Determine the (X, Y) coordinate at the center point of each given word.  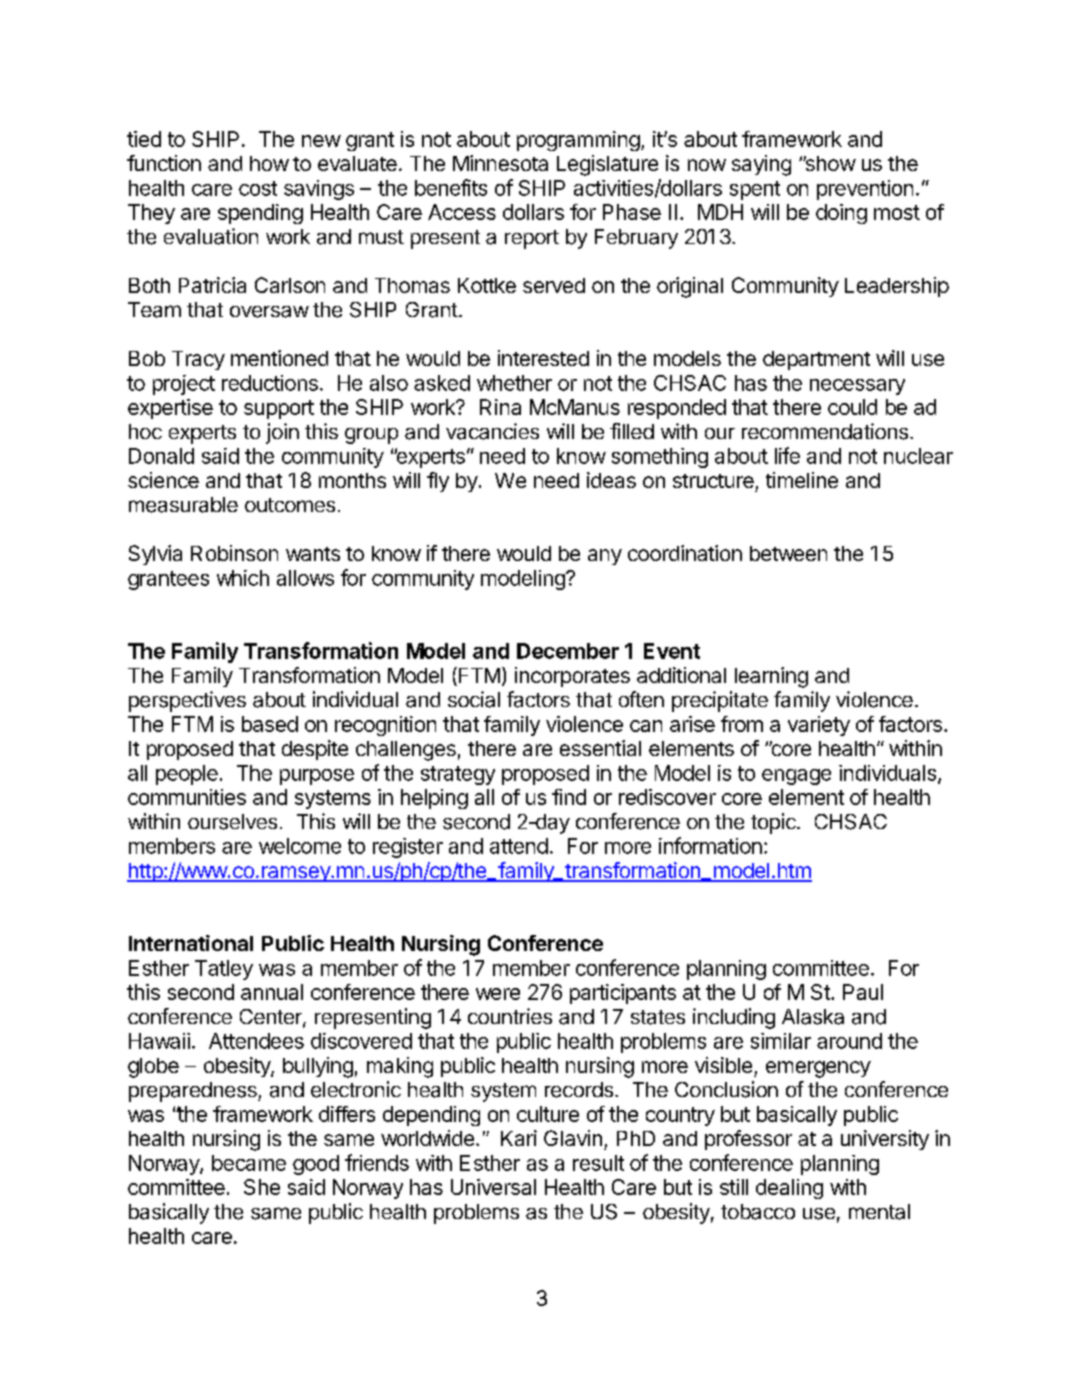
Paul (863, 992)
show (829, 163)
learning (771, 677)
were (498, 994)
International (191, 943)
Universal (493, 1187)
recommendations (825, 431)
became (249, 1163)
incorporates (572, 677)
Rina (500, 407)
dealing (789, 1189)
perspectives (187, 701)
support (279, 409)
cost (258, 188)
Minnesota (500, 163)
